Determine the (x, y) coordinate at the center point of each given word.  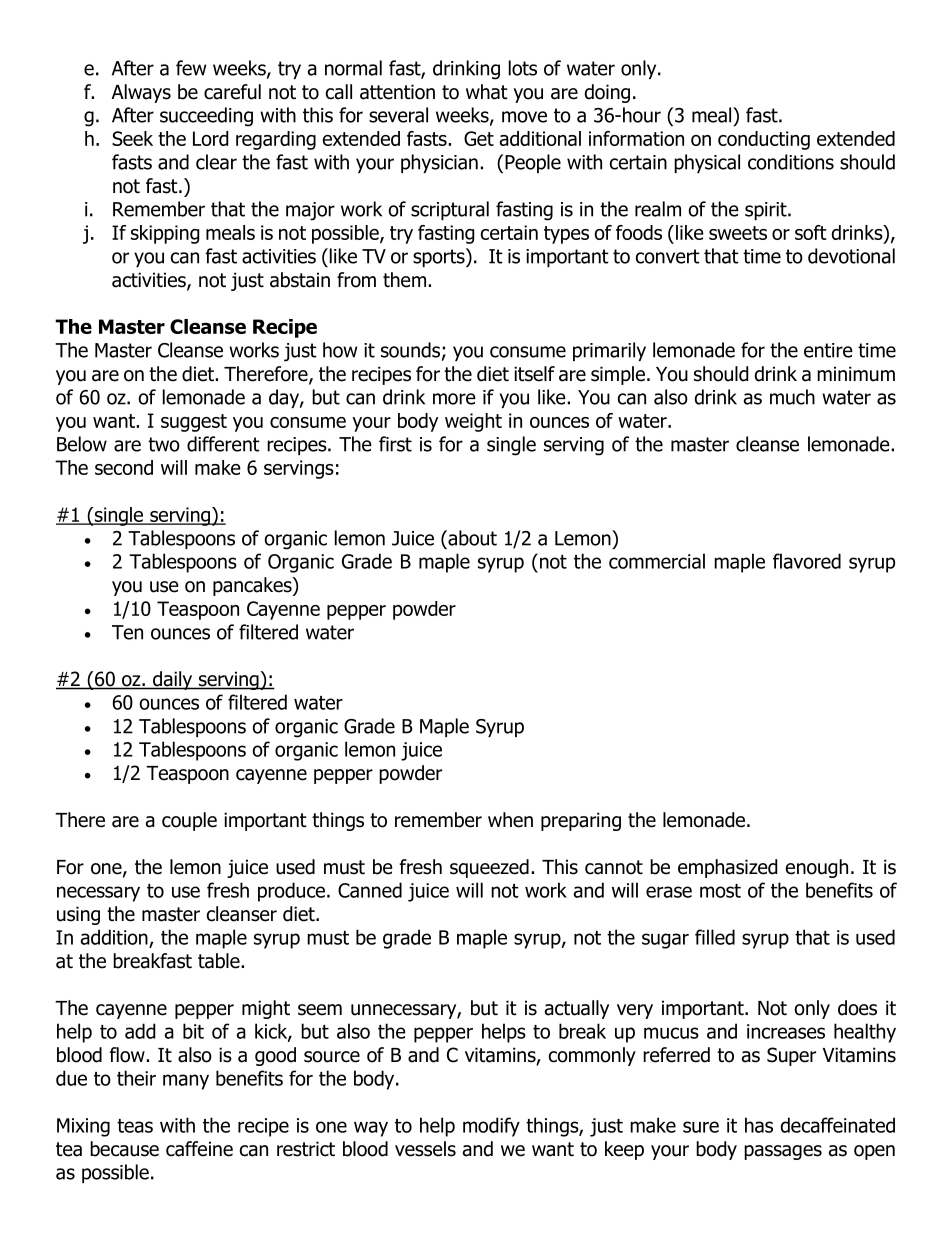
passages (783, 1152)
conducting (764, 140)
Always (141, 93)
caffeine (199, 1149)
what (487, 92)
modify (491, 1127)
